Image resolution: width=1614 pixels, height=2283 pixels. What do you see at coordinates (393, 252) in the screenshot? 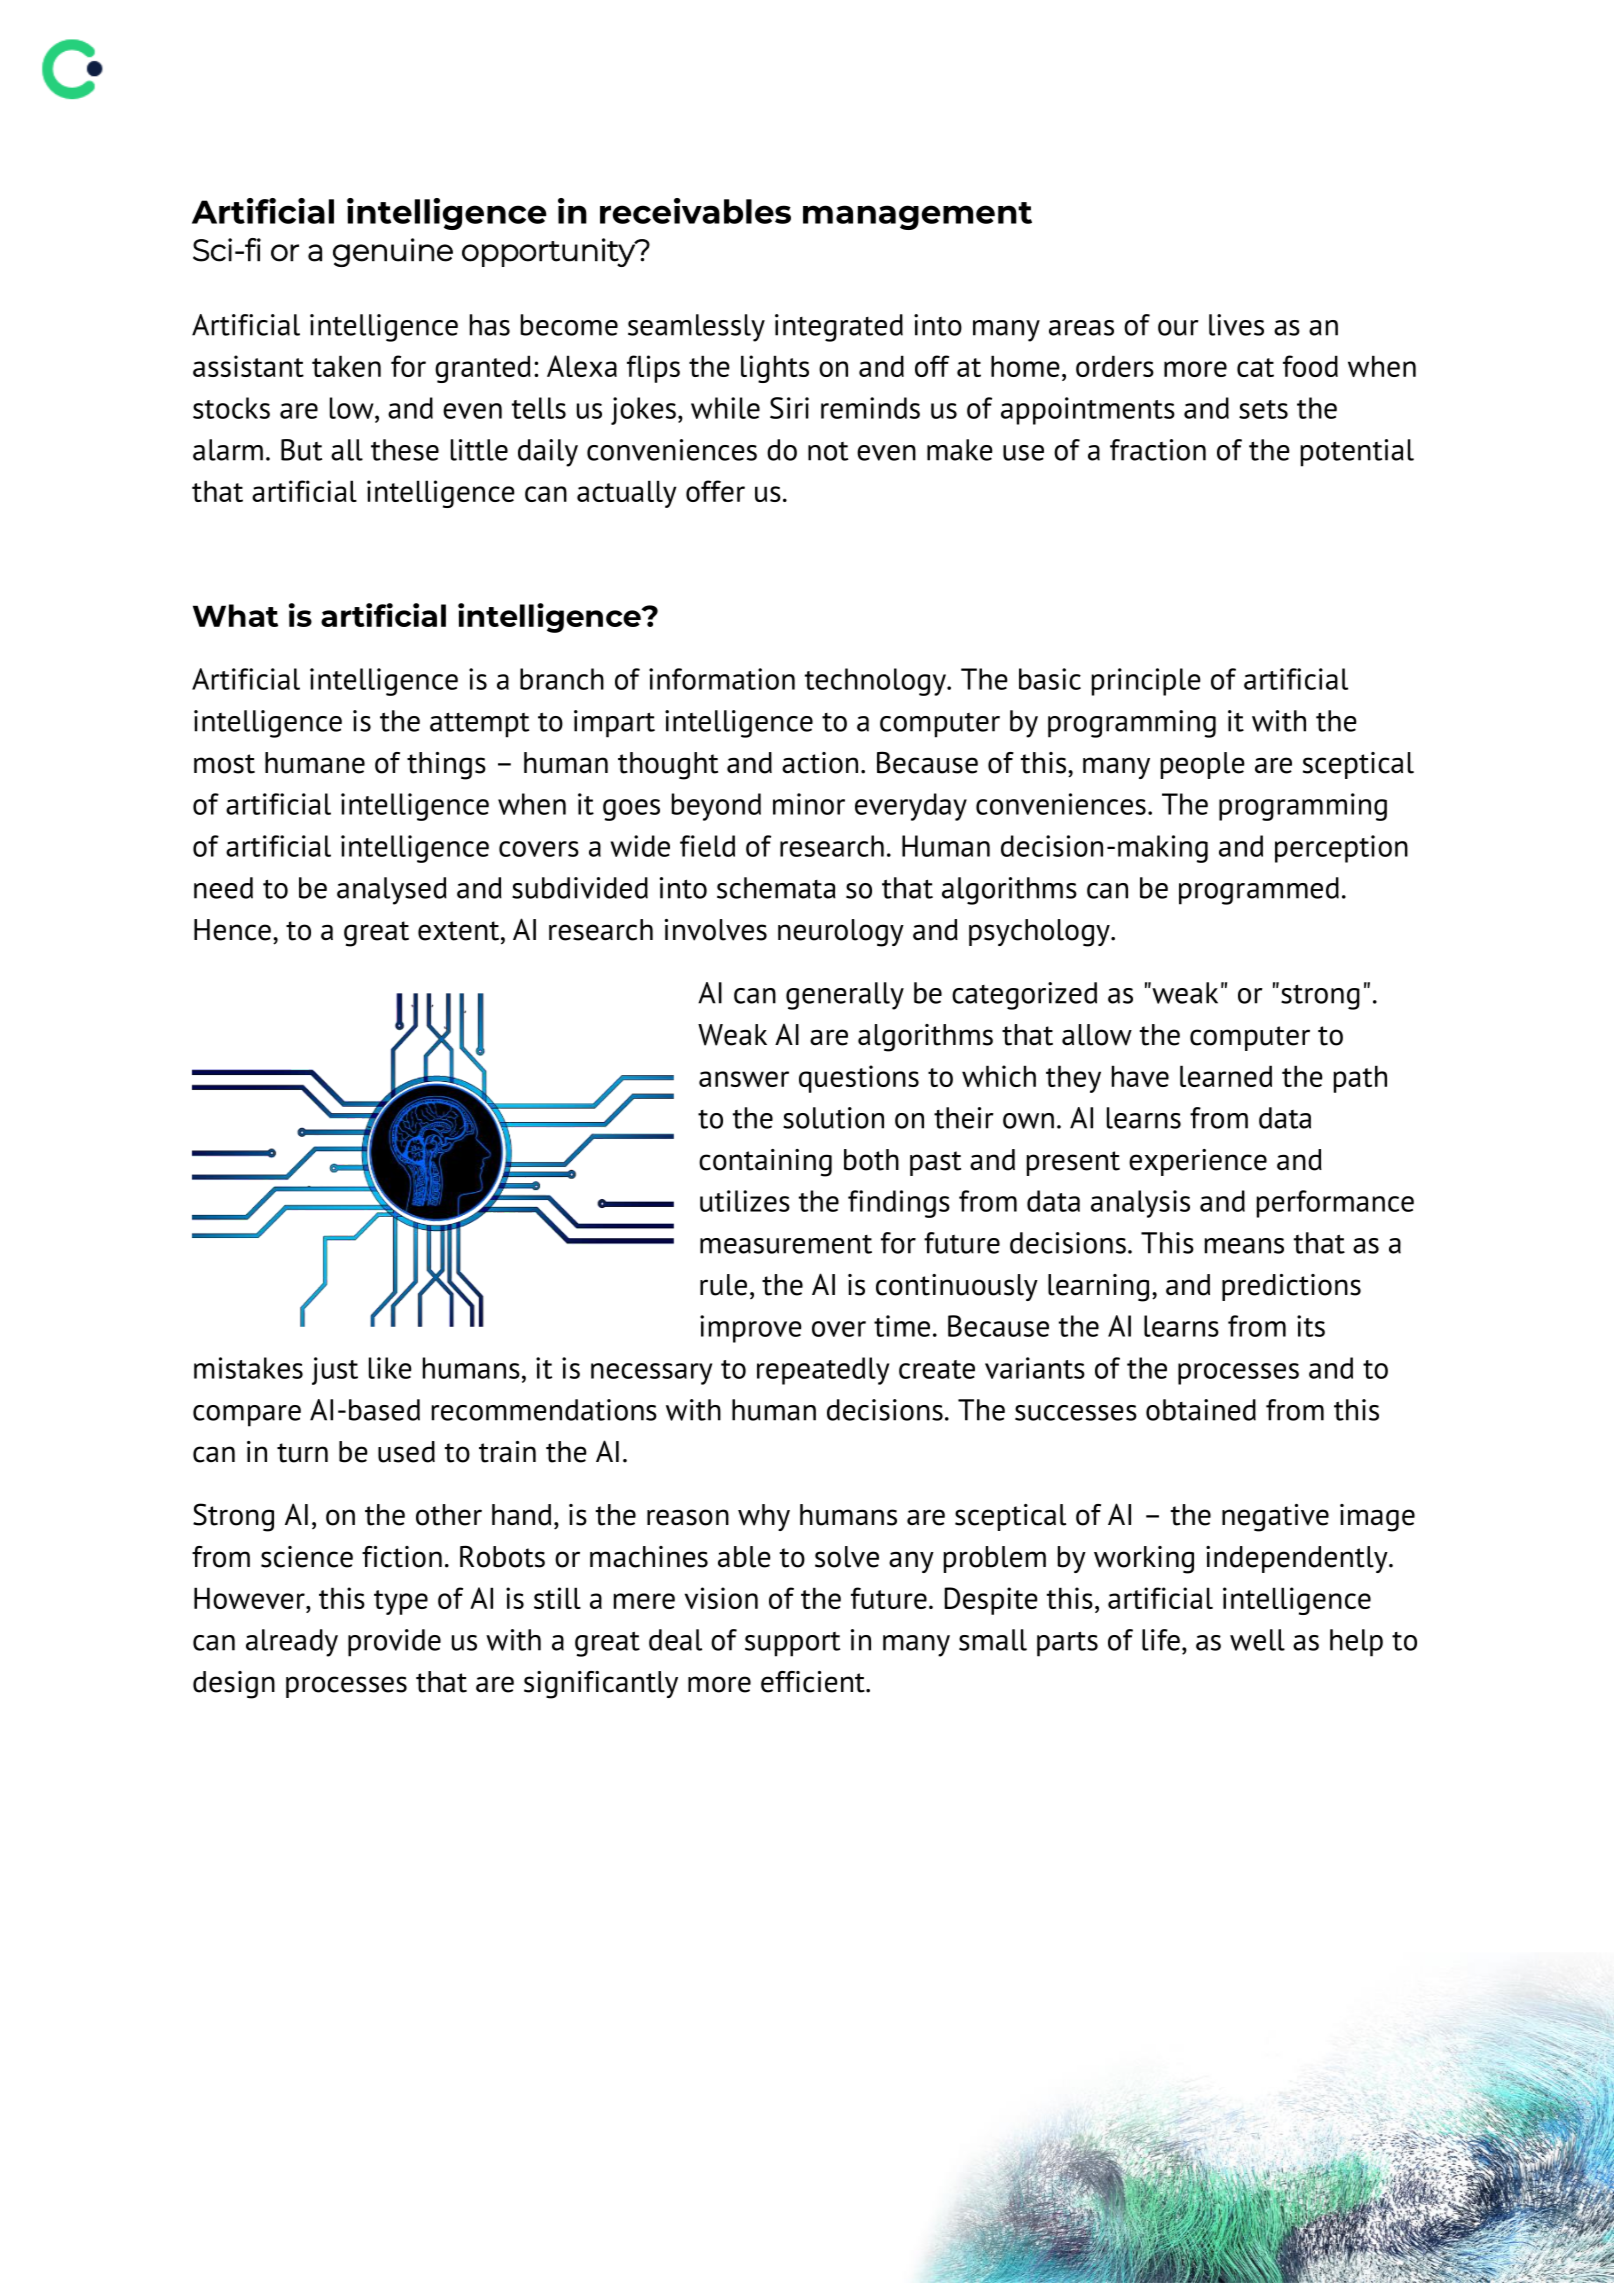
I see `genuine` at bounding box center [393, 252].
